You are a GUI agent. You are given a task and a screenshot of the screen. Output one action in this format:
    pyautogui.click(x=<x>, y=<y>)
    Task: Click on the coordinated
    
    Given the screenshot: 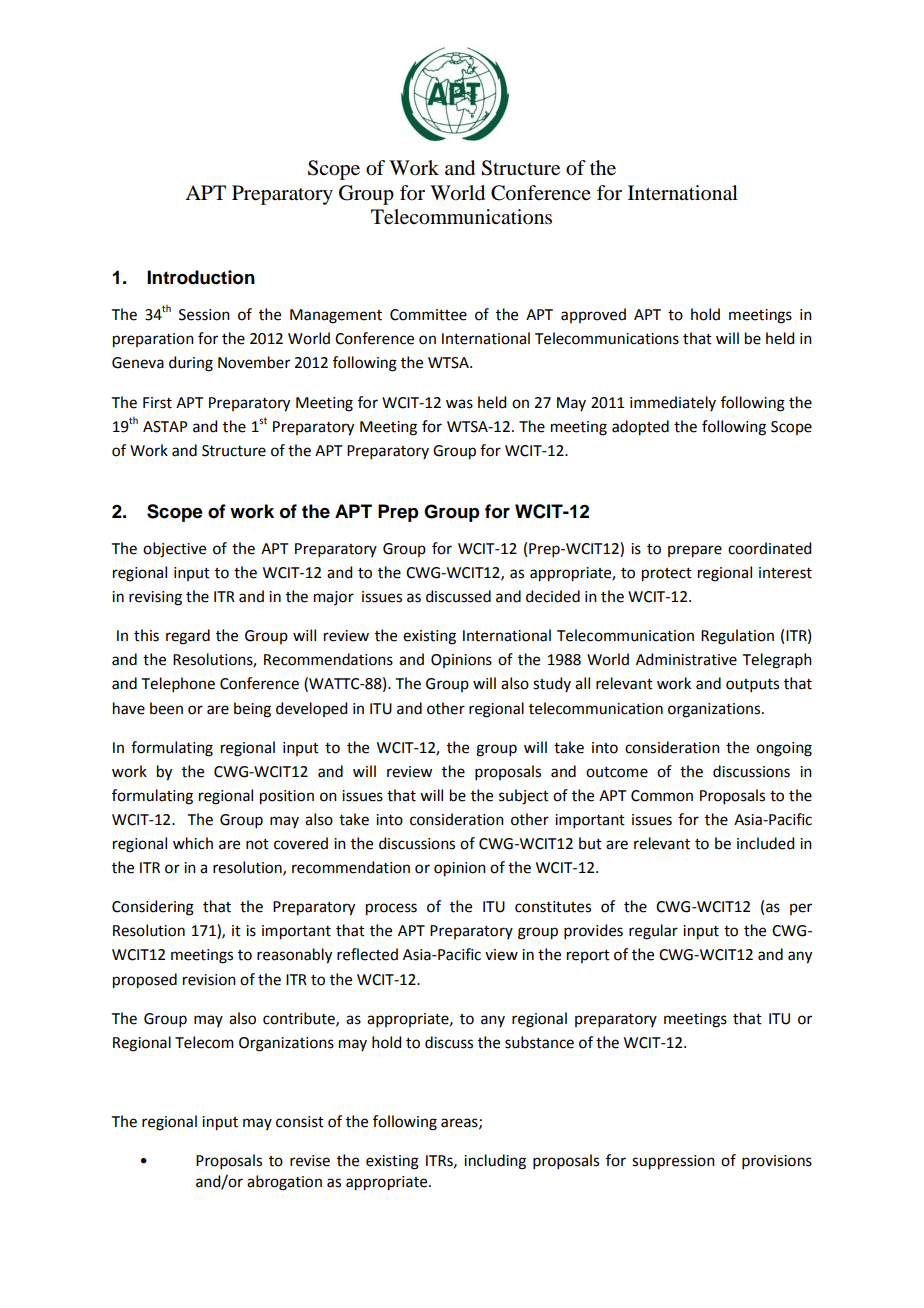 What is the action you would take?
    pyautogui.click(x=769, y=548)
